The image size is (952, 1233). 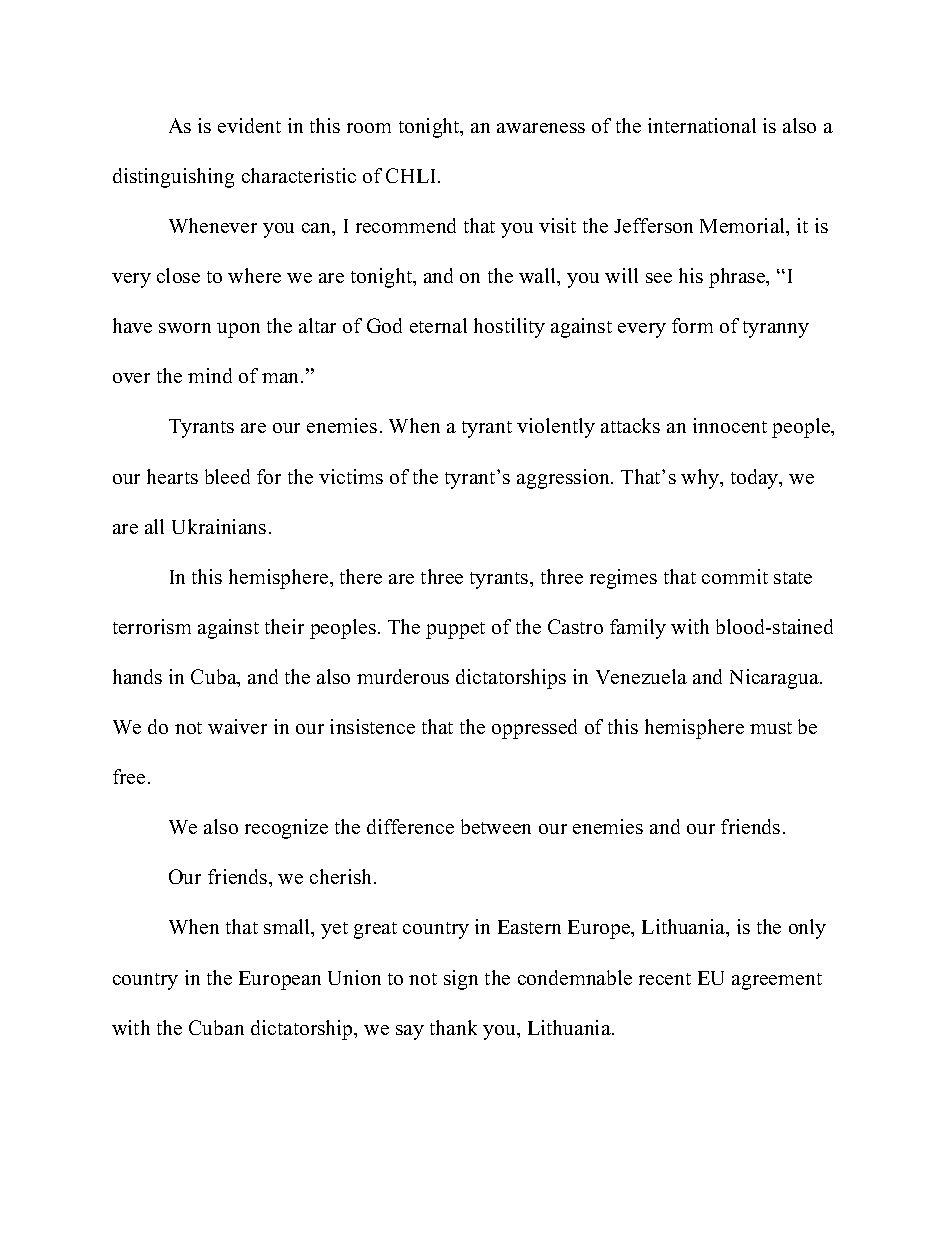 What do you see at coordinates (288, 928) in the page?
I see `small` at bounding box center [288, 928].
